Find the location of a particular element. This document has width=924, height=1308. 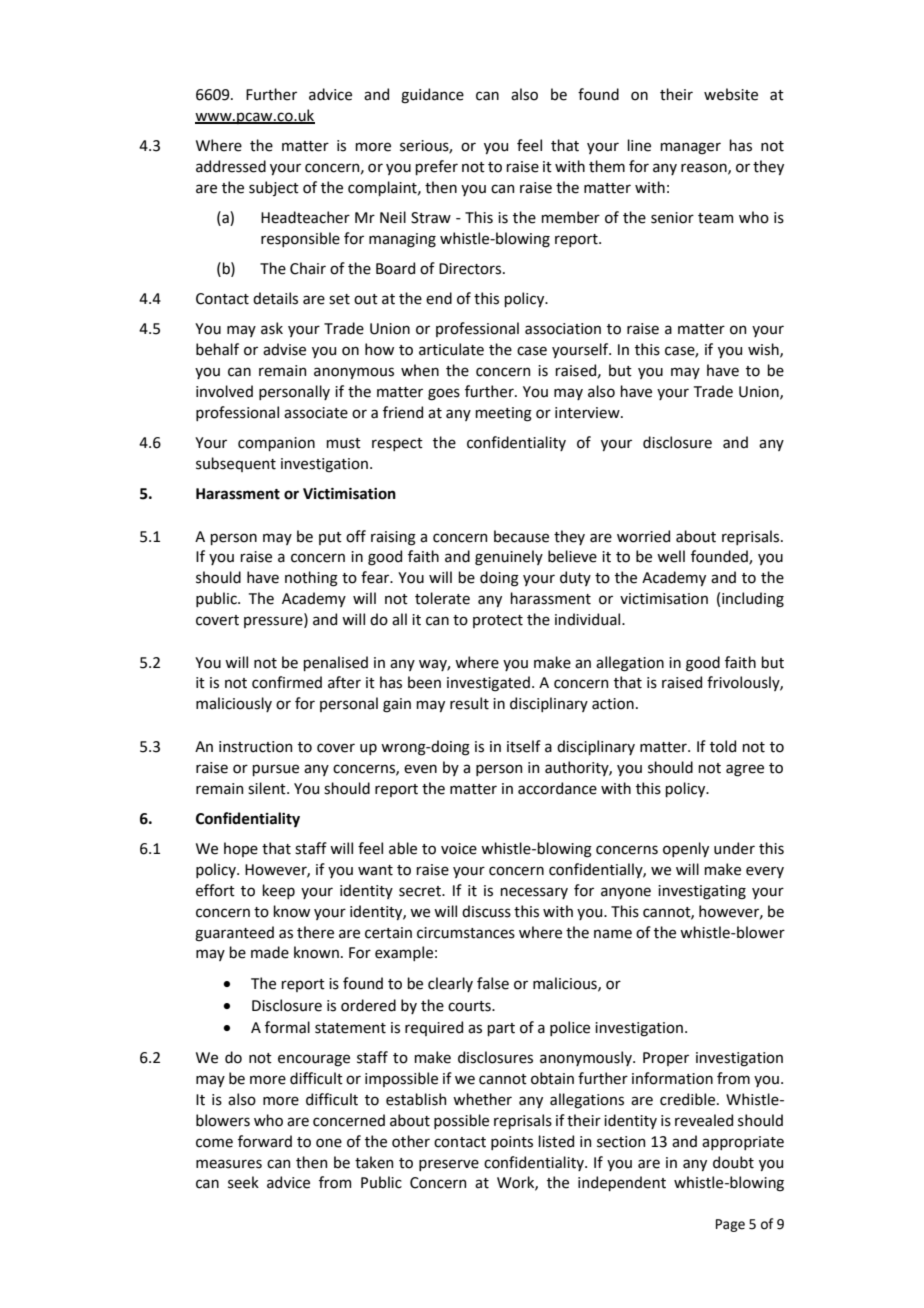

seek is located at coordinates (243, 1182).
